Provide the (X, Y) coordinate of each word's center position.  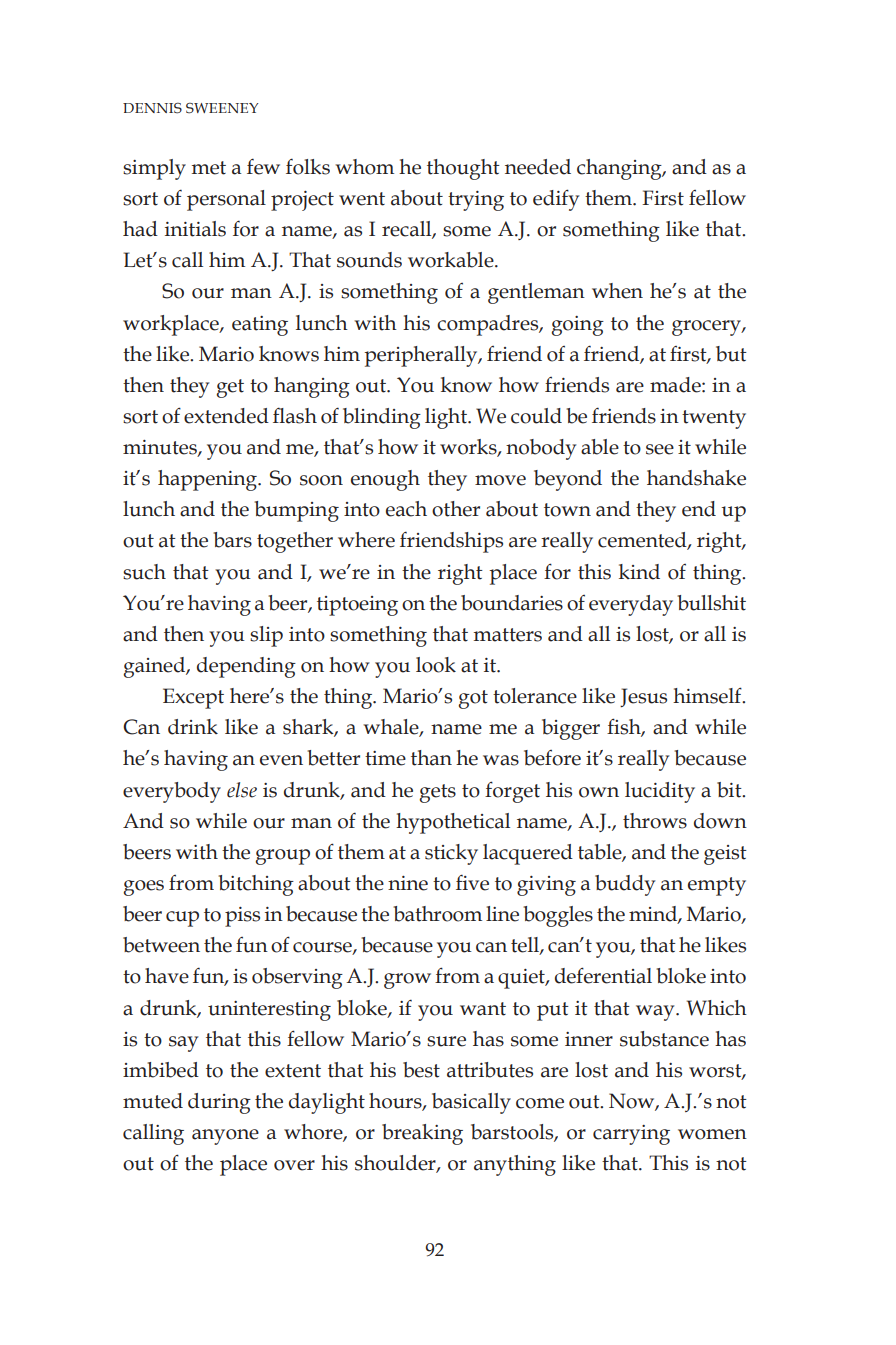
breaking (422, 1134)
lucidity (660, 792)
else (242, 790)
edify (556, 200)
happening (208, 480)
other (456, 509)
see (660, 449)
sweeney (222, 108)
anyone (225, 1137)
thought (463, 169)
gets (437, 793)
